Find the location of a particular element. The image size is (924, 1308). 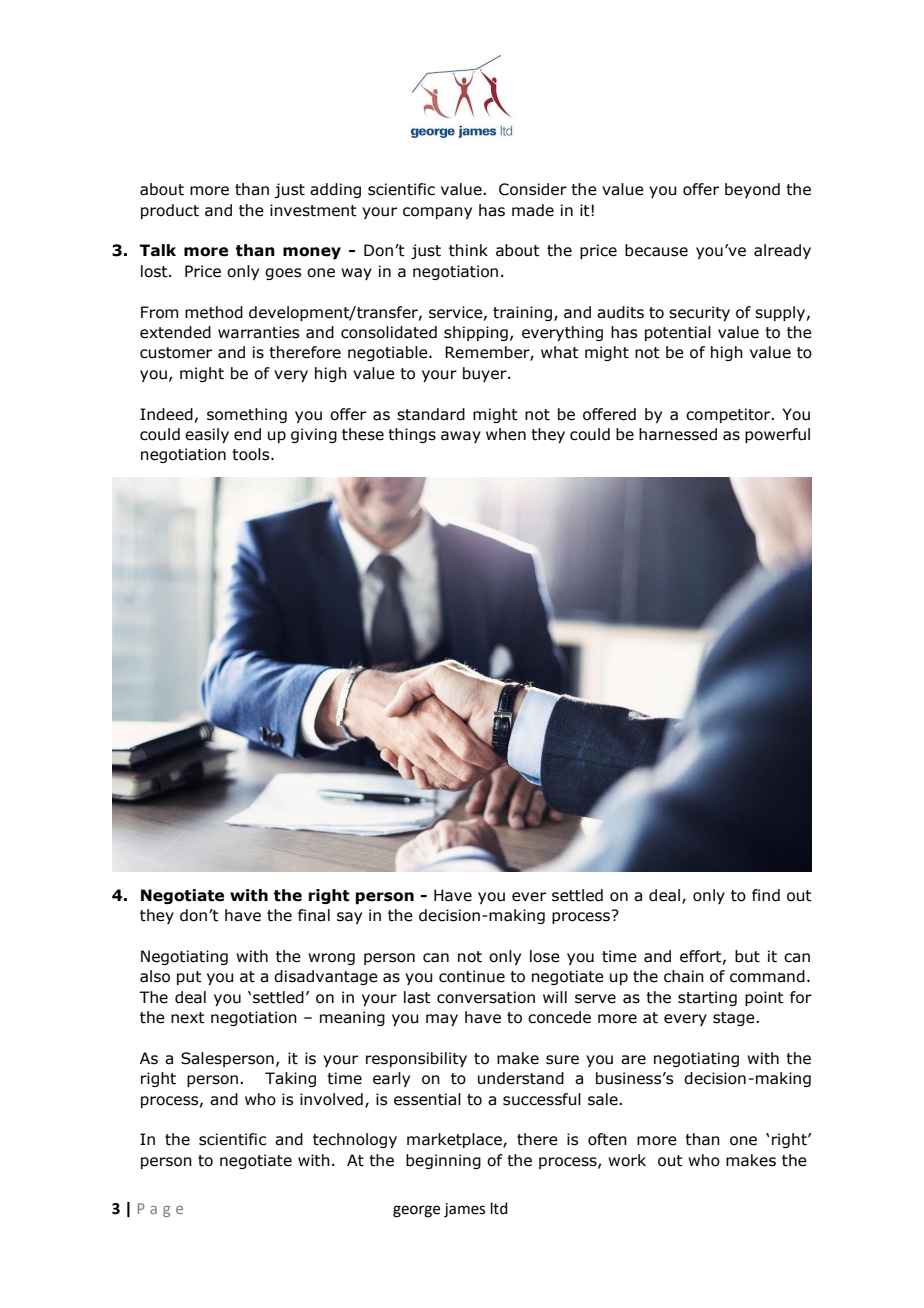

beyond is located at coordinates (752, 190).
